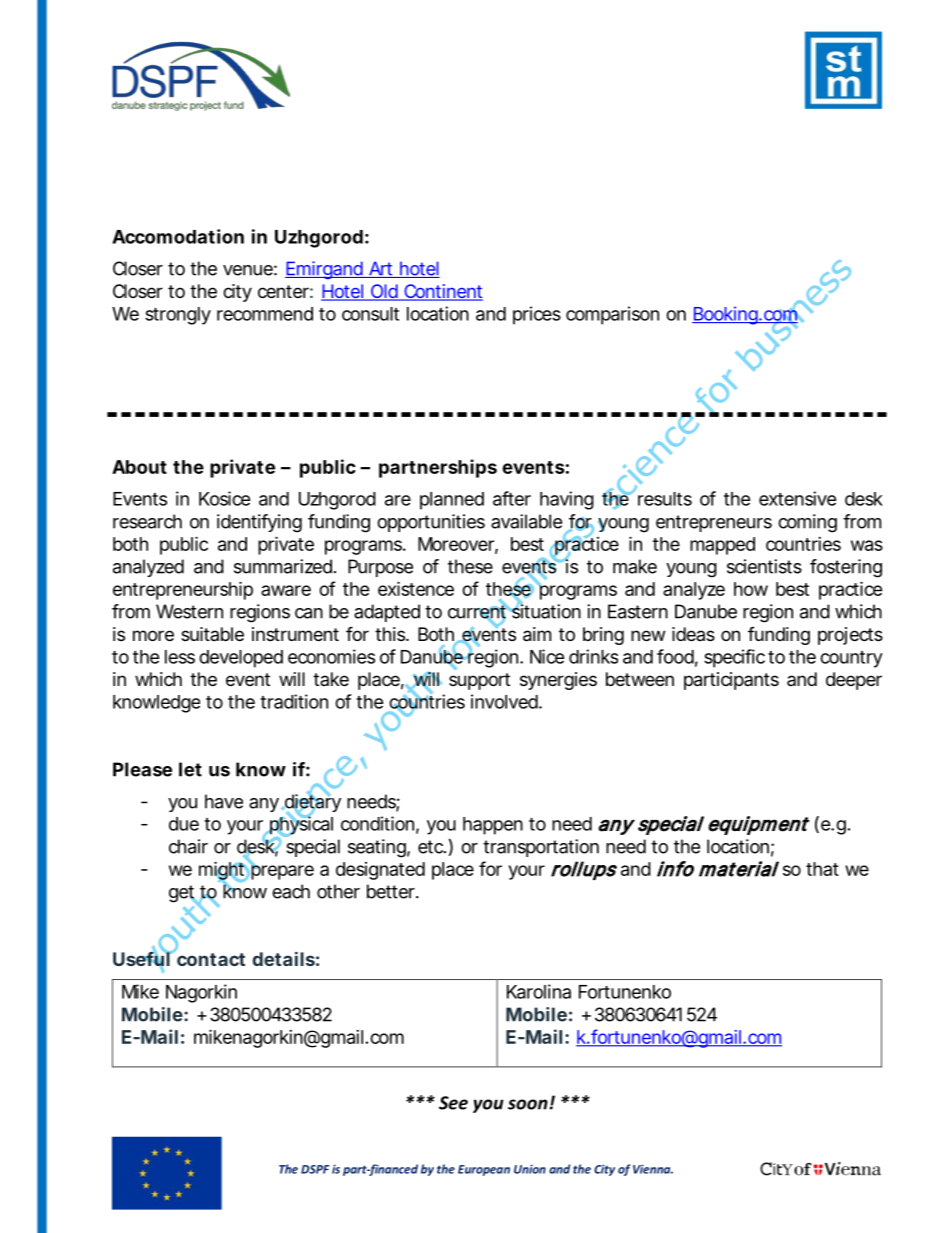 The image size is (952, 1233). What do you see at coordinates (294, 701) in the screenshot?
I see `tradition` at bounding box center [294, 701].
